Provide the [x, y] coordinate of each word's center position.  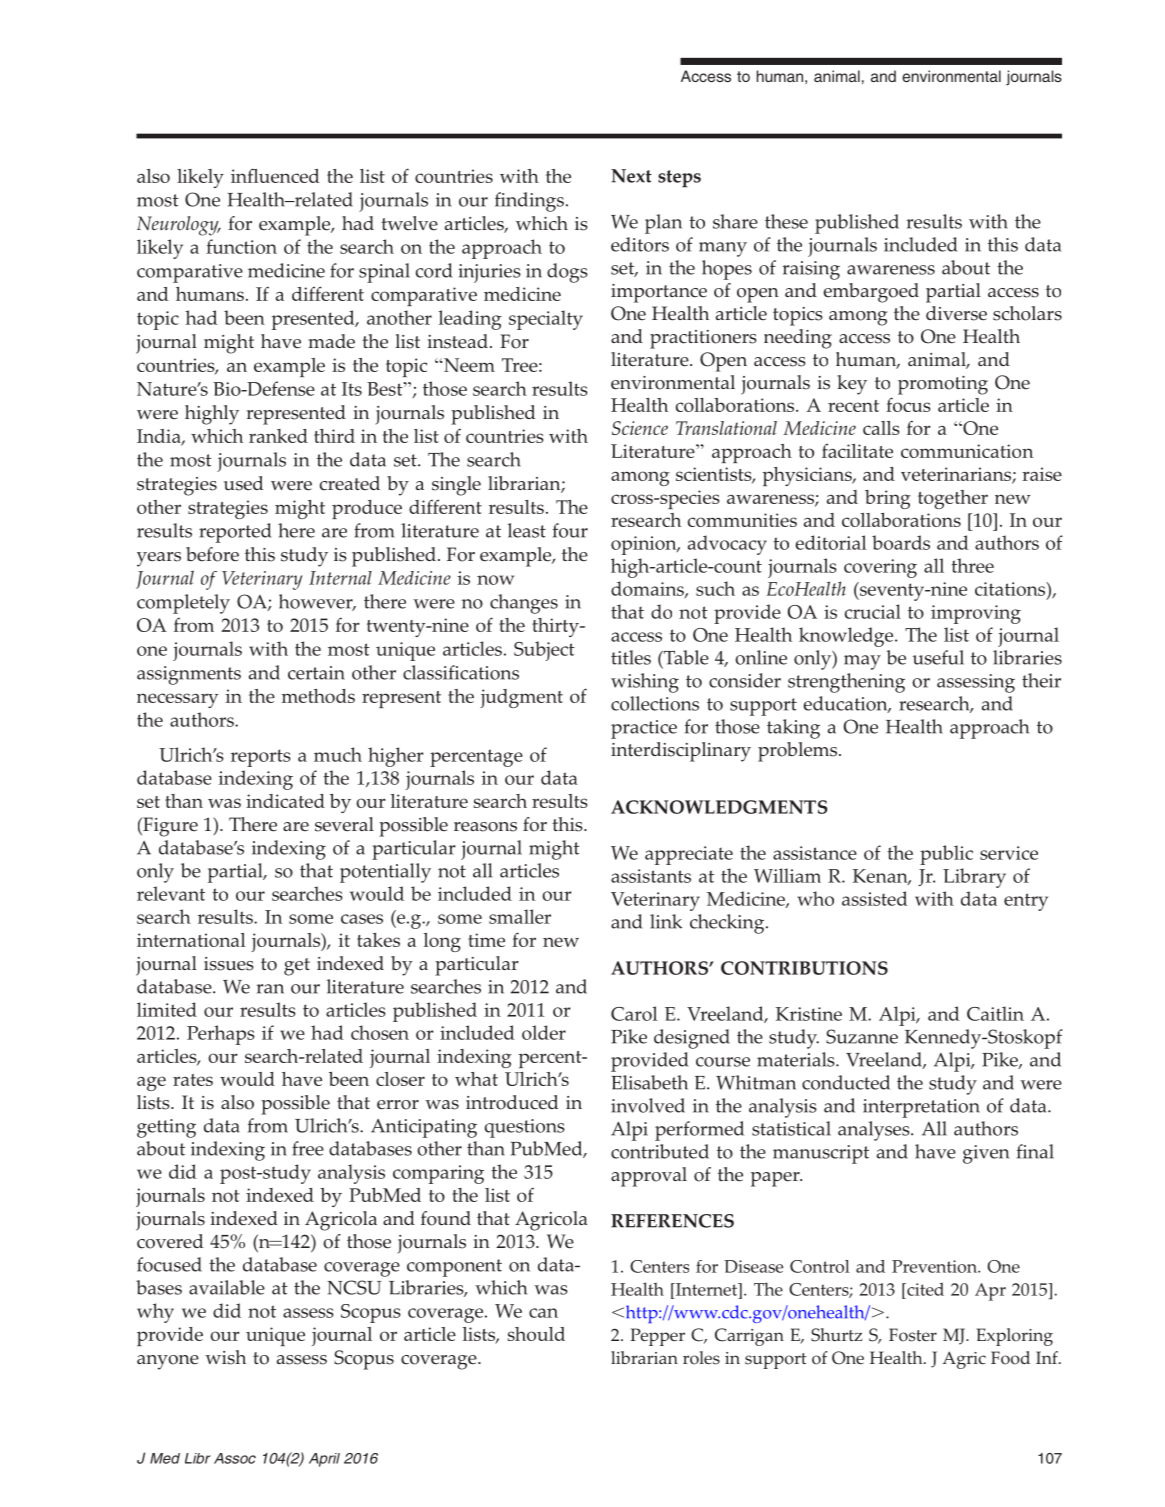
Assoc [235, 1458]
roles [701, 1358]
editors [640, 244]
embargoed [871, 293]
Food [1010, 1358]
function [241, 246]
